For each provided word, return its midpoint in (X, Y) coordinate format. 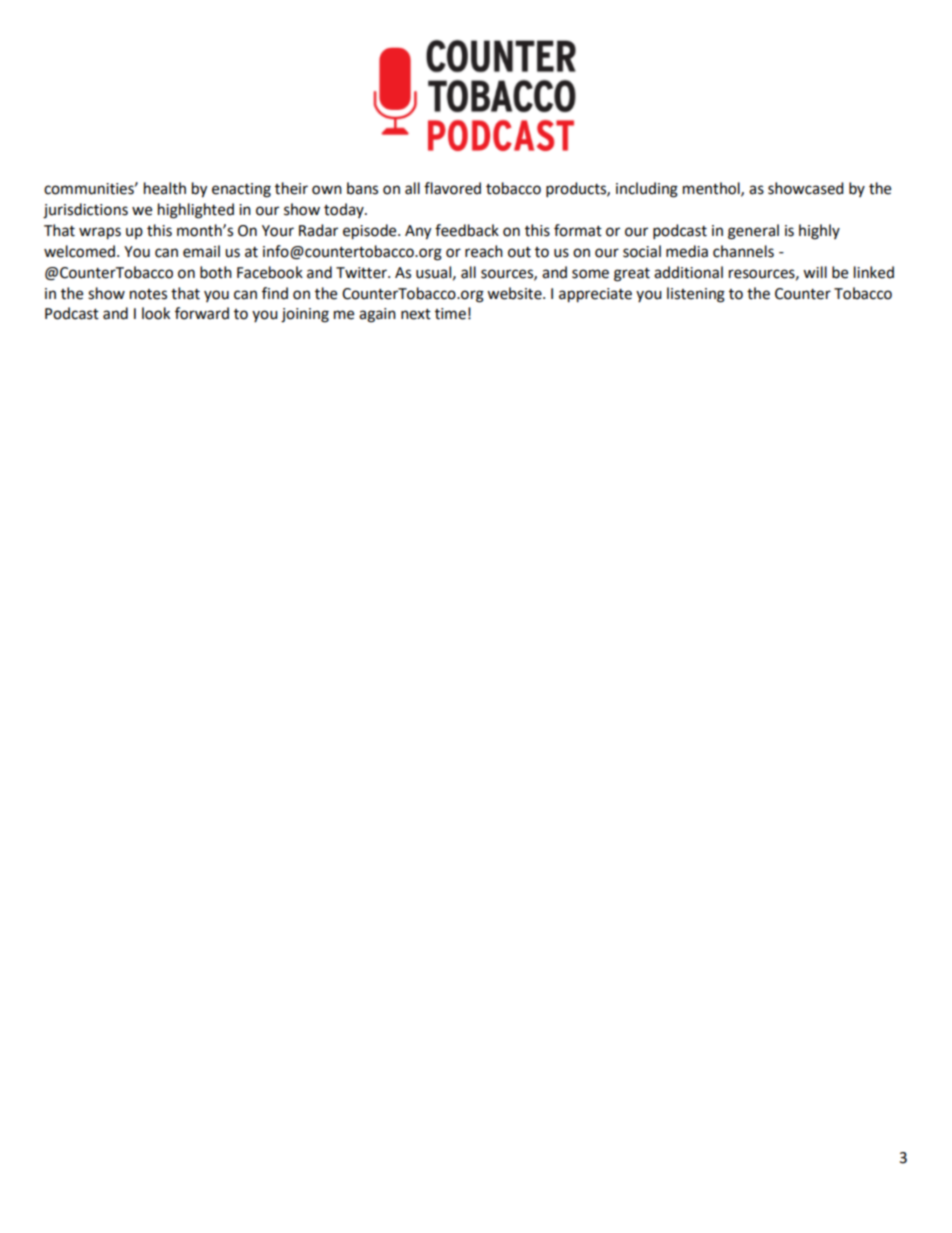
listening (696, 295)
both (216, 272)
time (450, 314)
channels (743, 251)
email (201, 251)
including (647, 190)
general (753, 232)
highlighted (196, 211)
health (165, 188)
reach (484, 251)
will (815, 272)
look (156, 313)
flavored (452, 188)
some (590, 274)
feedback (467, 230)
